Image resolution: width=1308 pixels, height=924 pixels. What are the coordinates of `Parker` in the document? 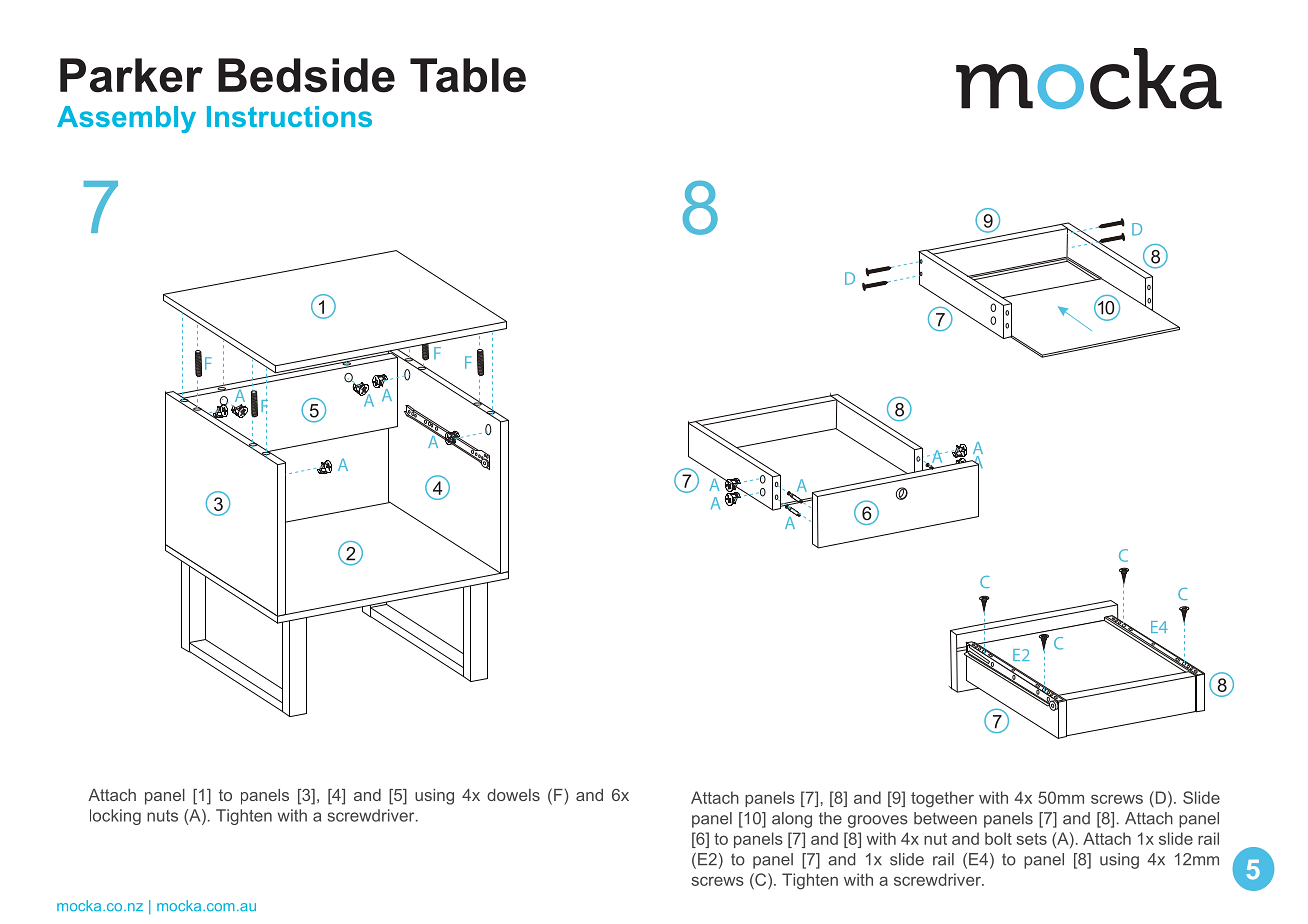 It's located at (131, 75).
